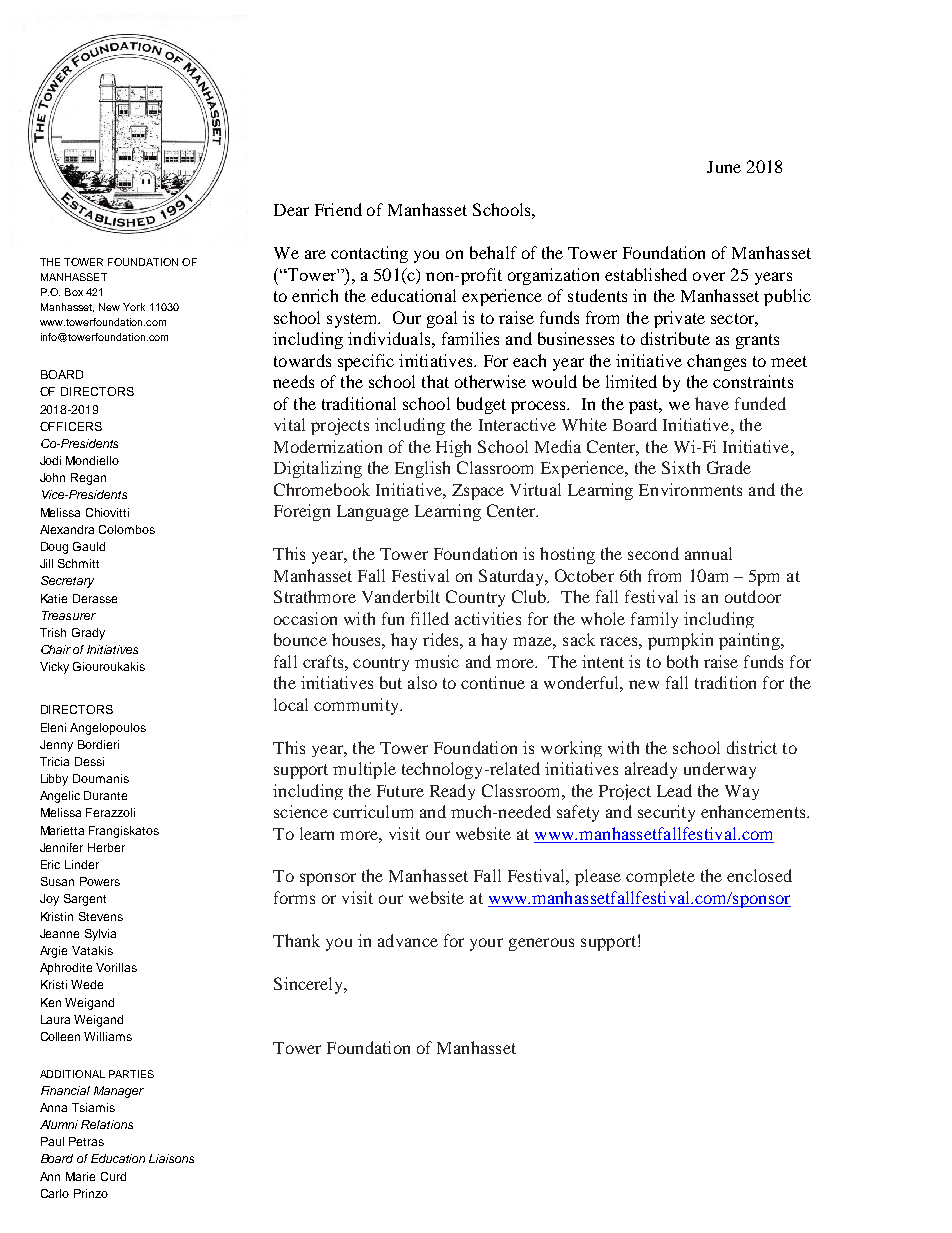  I want to click on advance, so click(408, 940).
